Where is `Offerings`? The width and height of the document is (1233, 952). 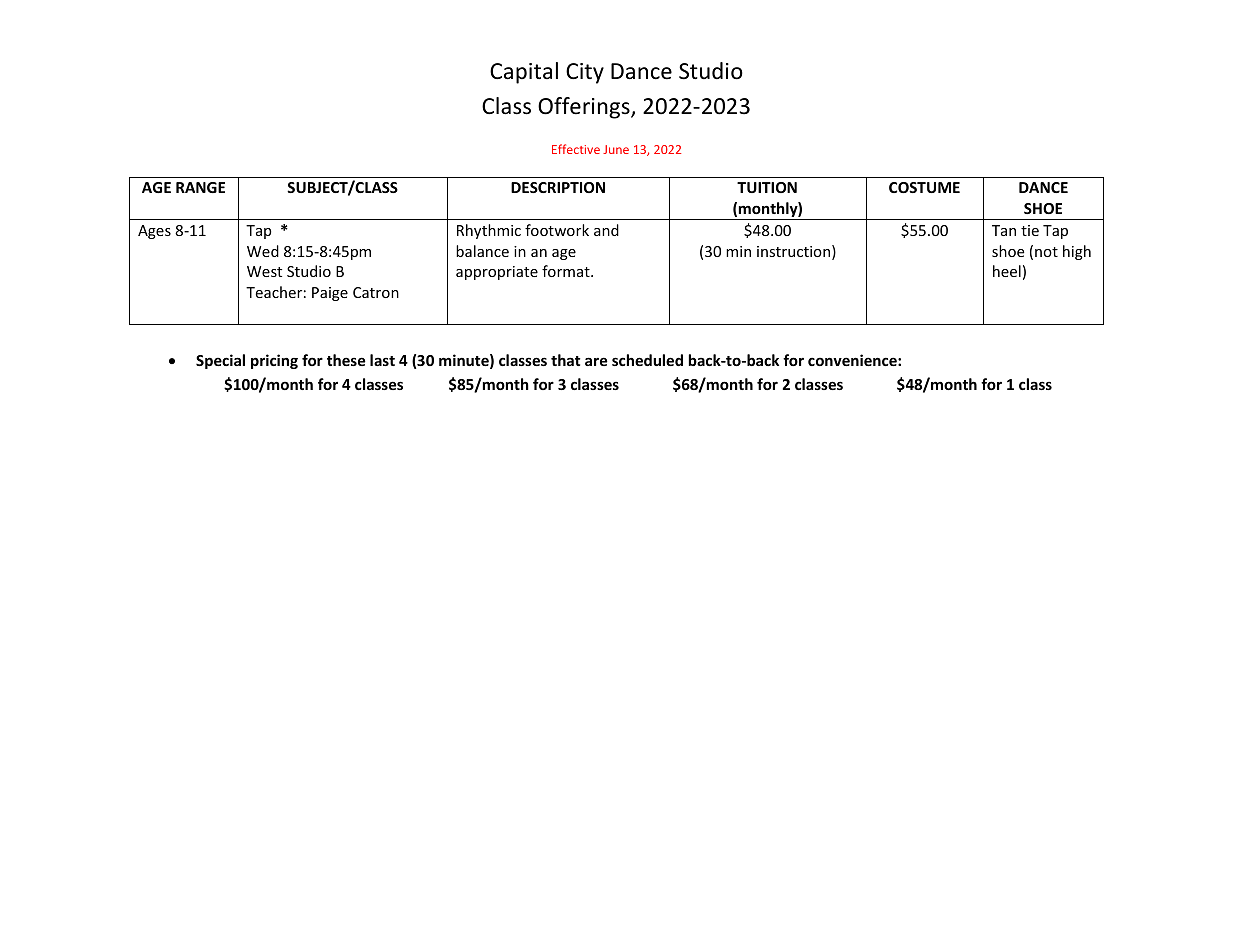
Offerings is located at coordinates (585, 108).
